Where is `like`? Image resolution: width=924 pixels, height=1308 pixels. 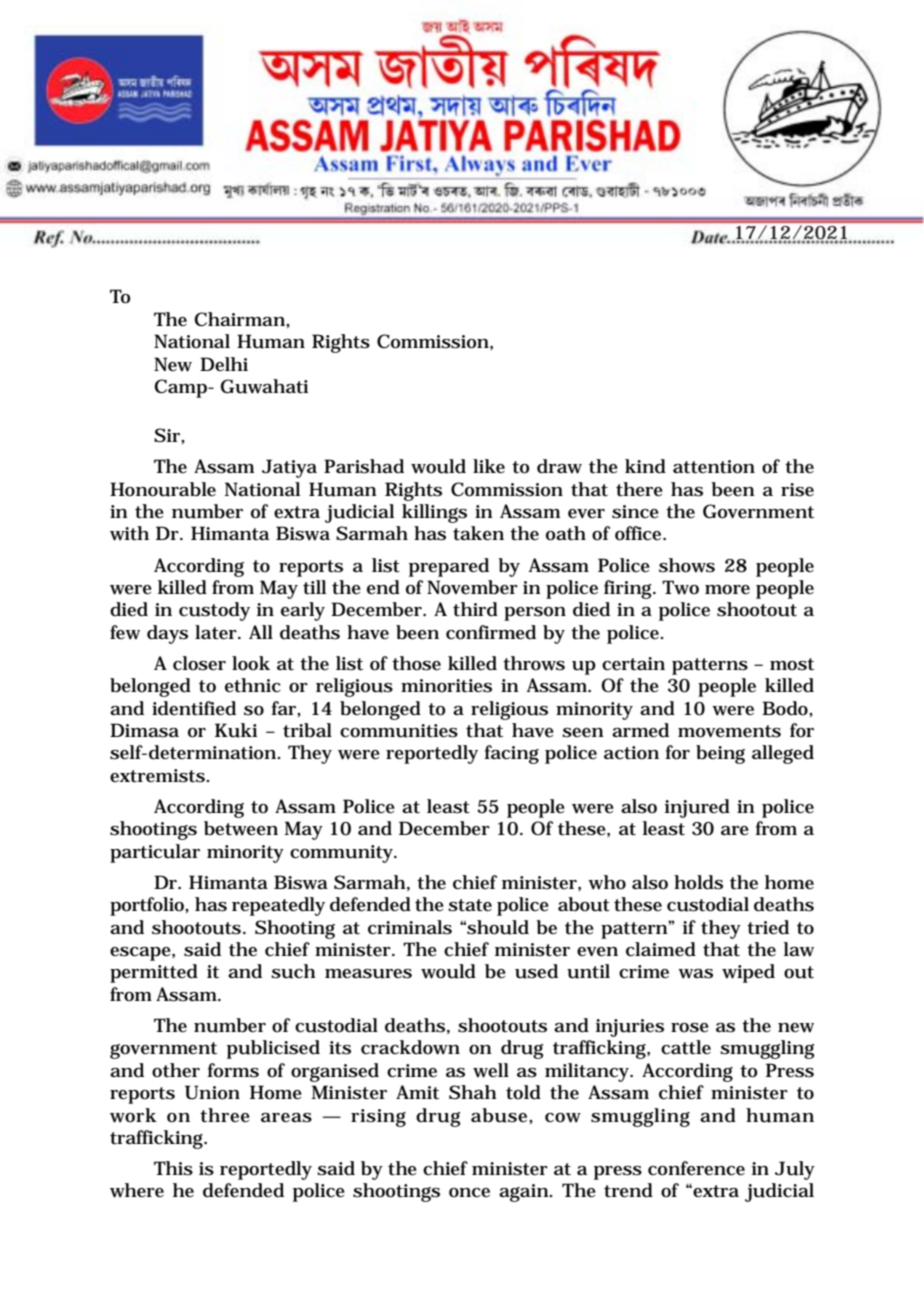
like is located at coordinates (489, 466).
